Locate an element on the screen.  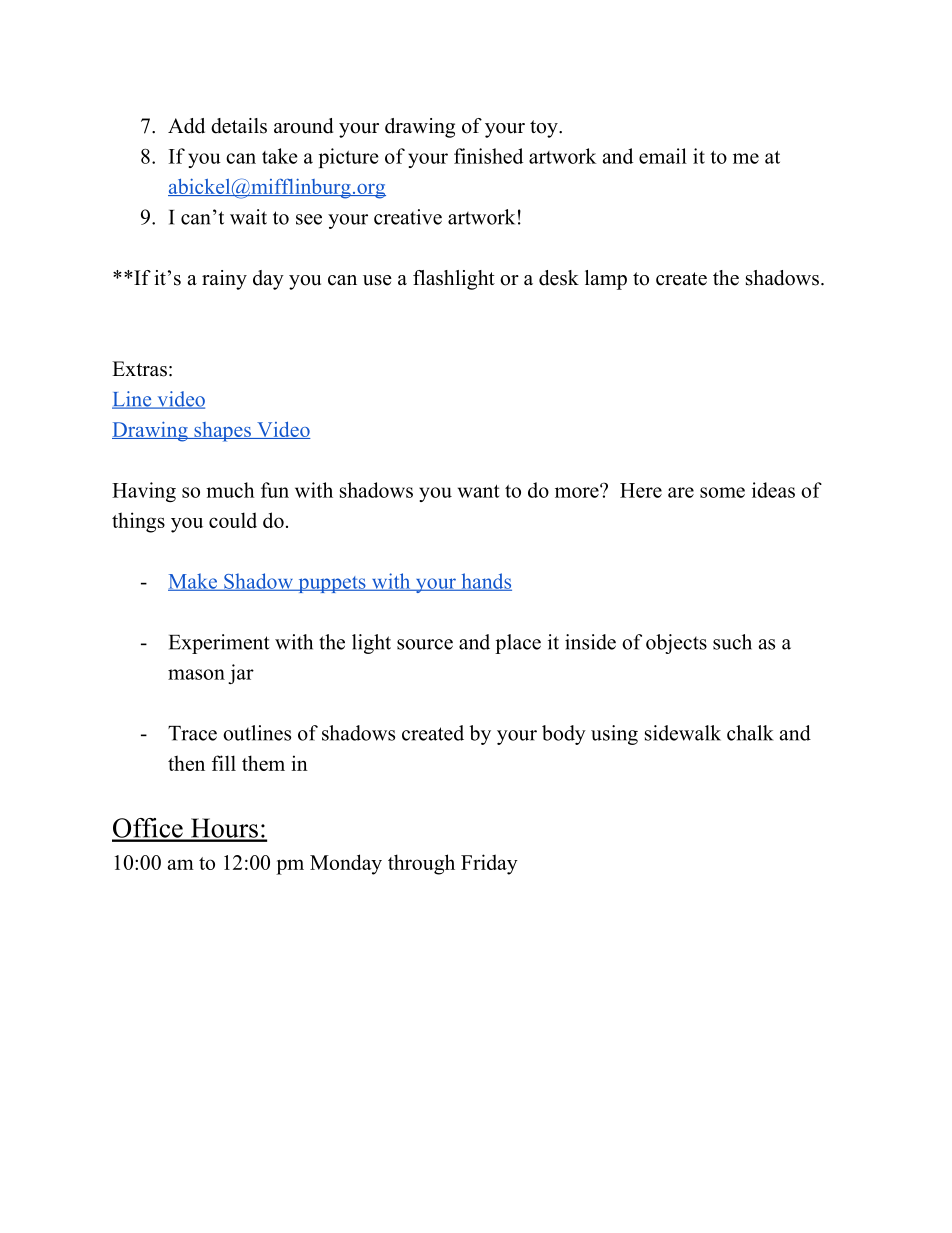
mason is located at coordinates (196, 674).
